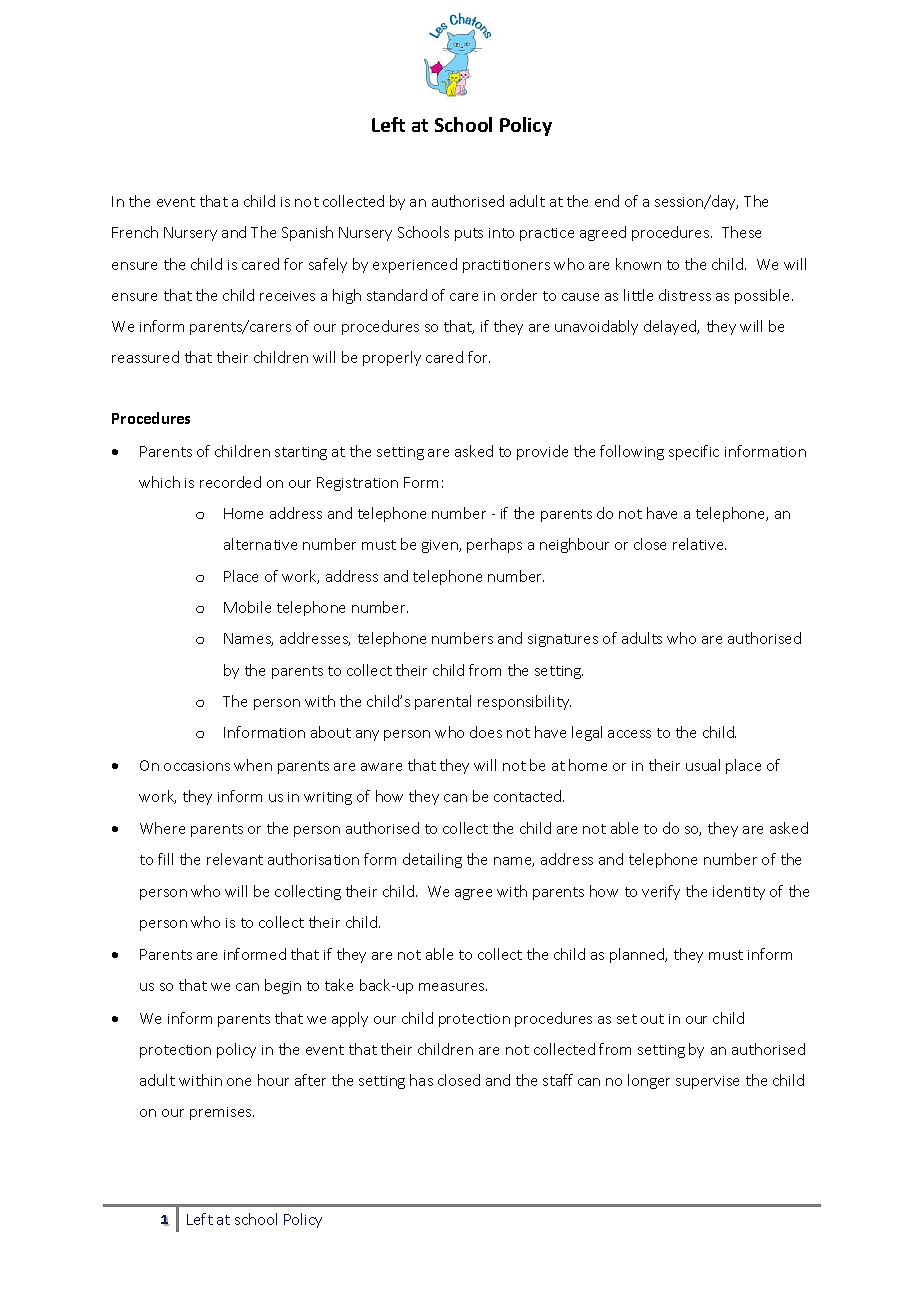 Image resolution: width=924 pixels, height=1308 pixels. What do you see at coordinates (392, 358) in the screenshot?
I see `properly` at bounding box center [392, 358].
